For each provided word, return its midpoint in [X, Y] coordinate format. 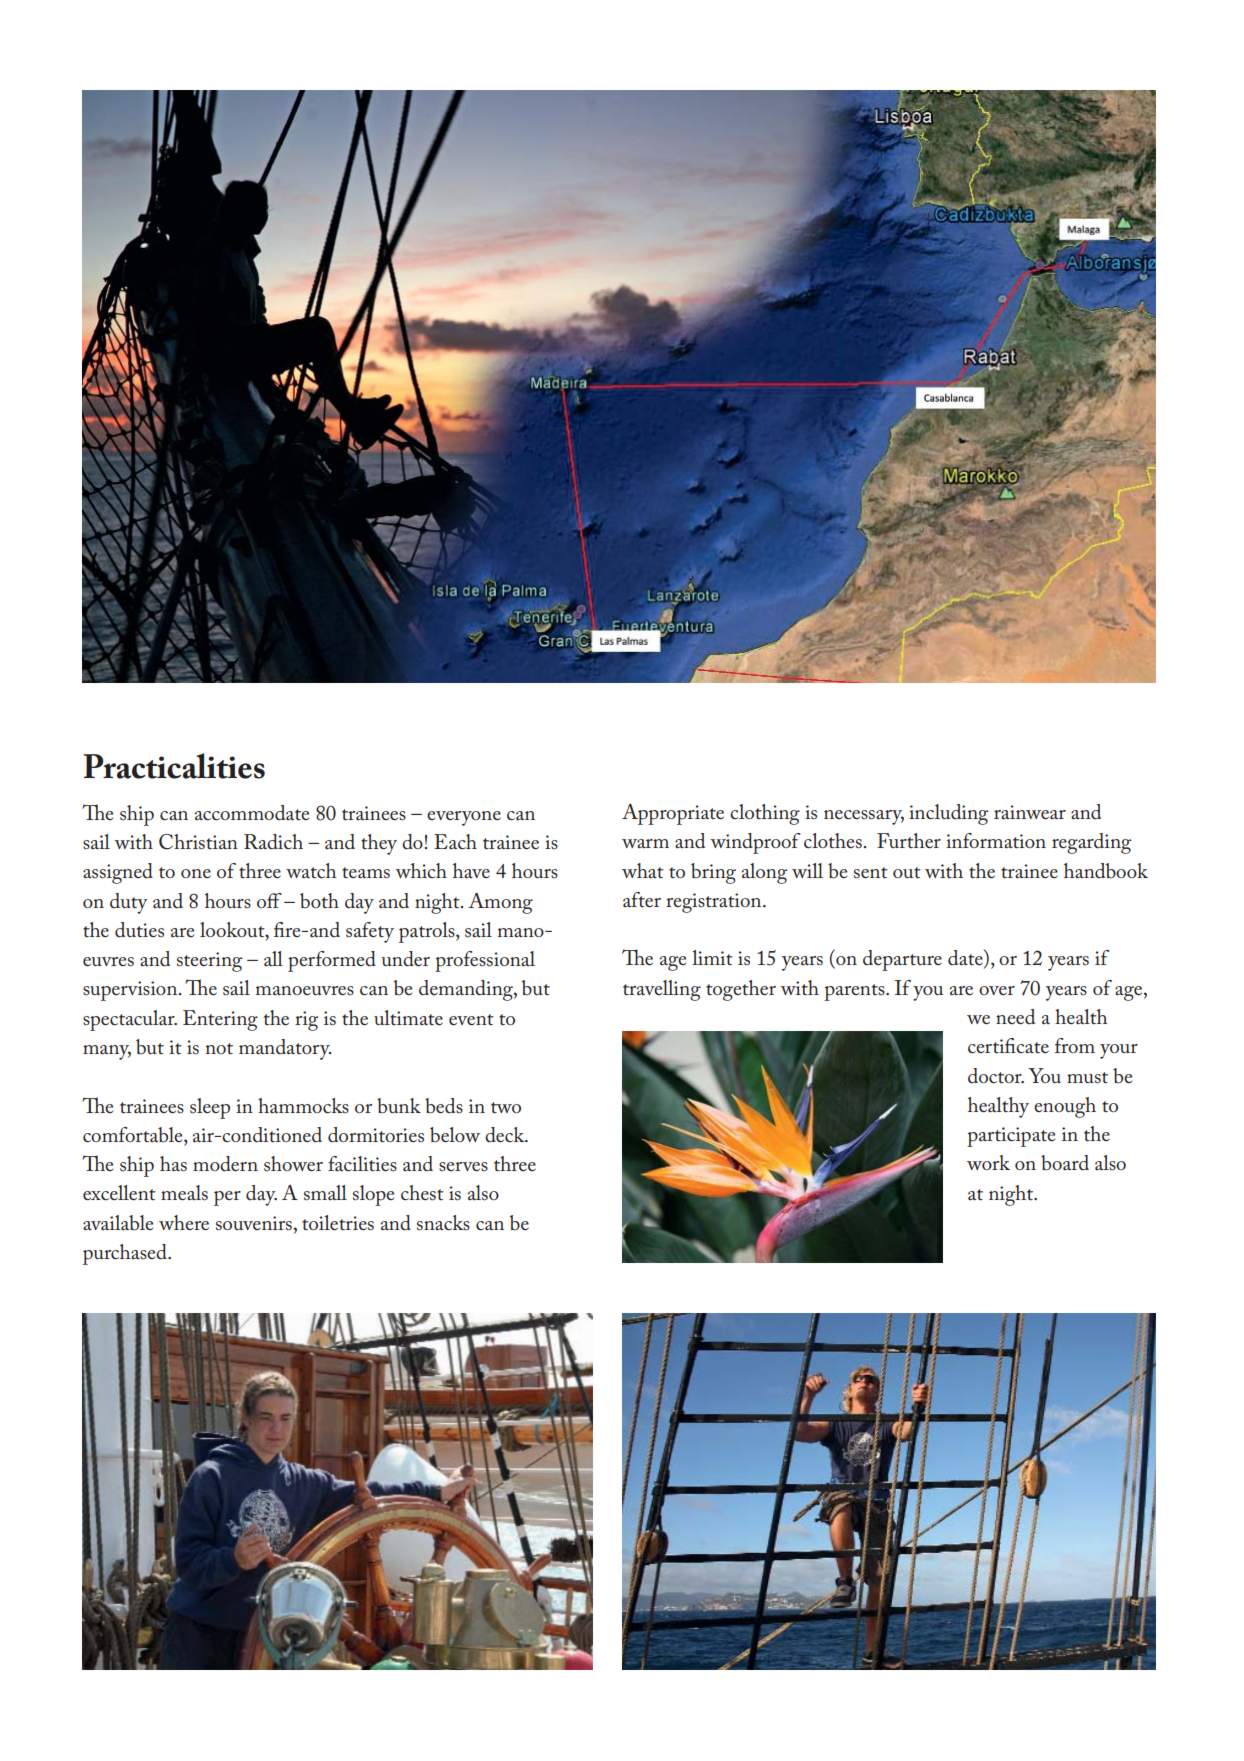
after [642, 899]
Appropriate [673, 814]
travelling [662, 990]
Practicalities [174, 766]
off [269, 900]
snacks [443, 1223]
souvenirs [254, 1223]
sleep [210, 1108]
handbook [1106, 871]
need [1015, 1016]
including [948, 814]
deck [506, 1135]
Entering [220, 1020]
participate [1011, 1137]
